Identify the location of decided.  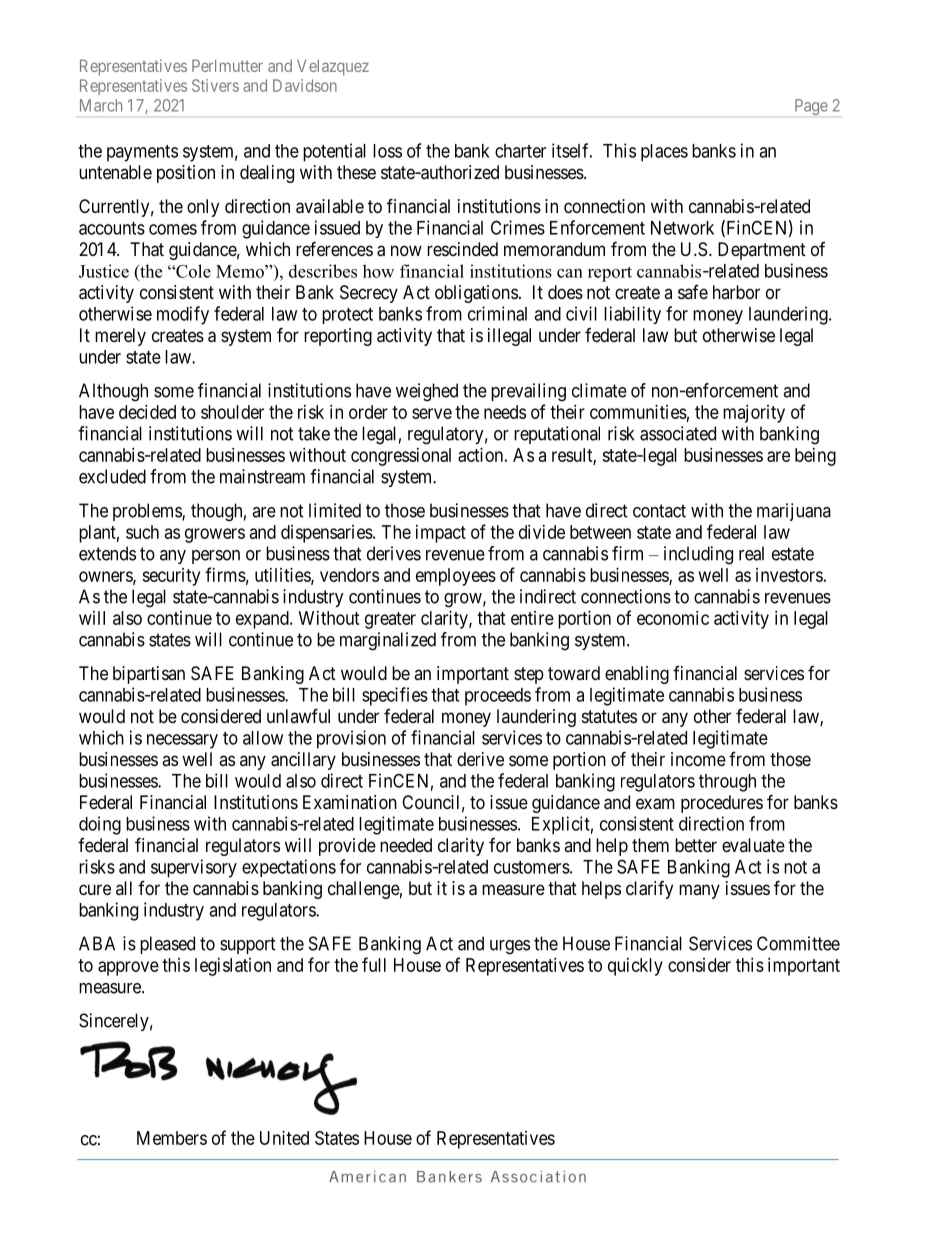
(147, 412).
